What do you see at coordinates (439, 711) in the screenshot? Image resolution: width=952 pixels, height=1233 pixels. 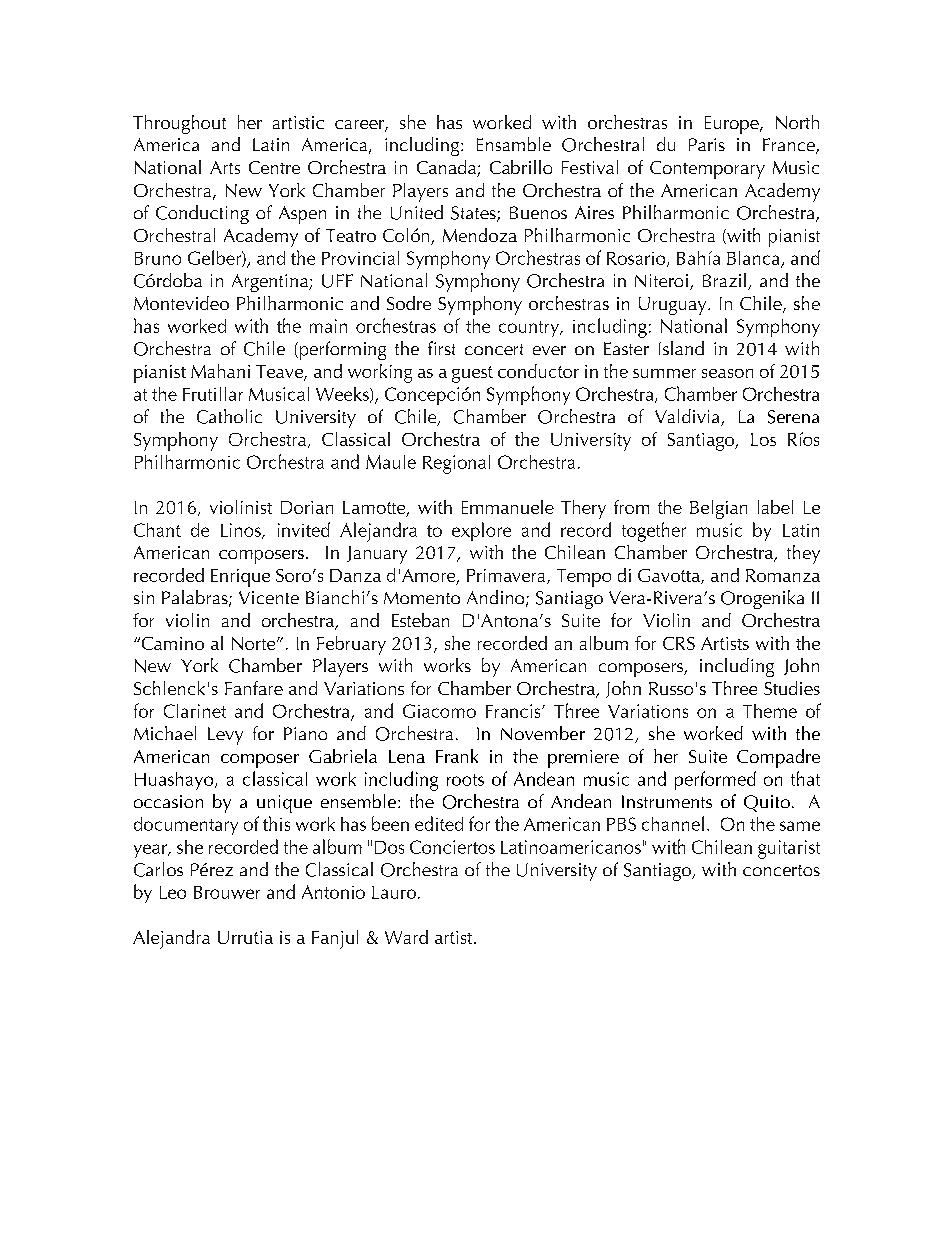 I see `Giacomo` at bounding box center [439, 711].
